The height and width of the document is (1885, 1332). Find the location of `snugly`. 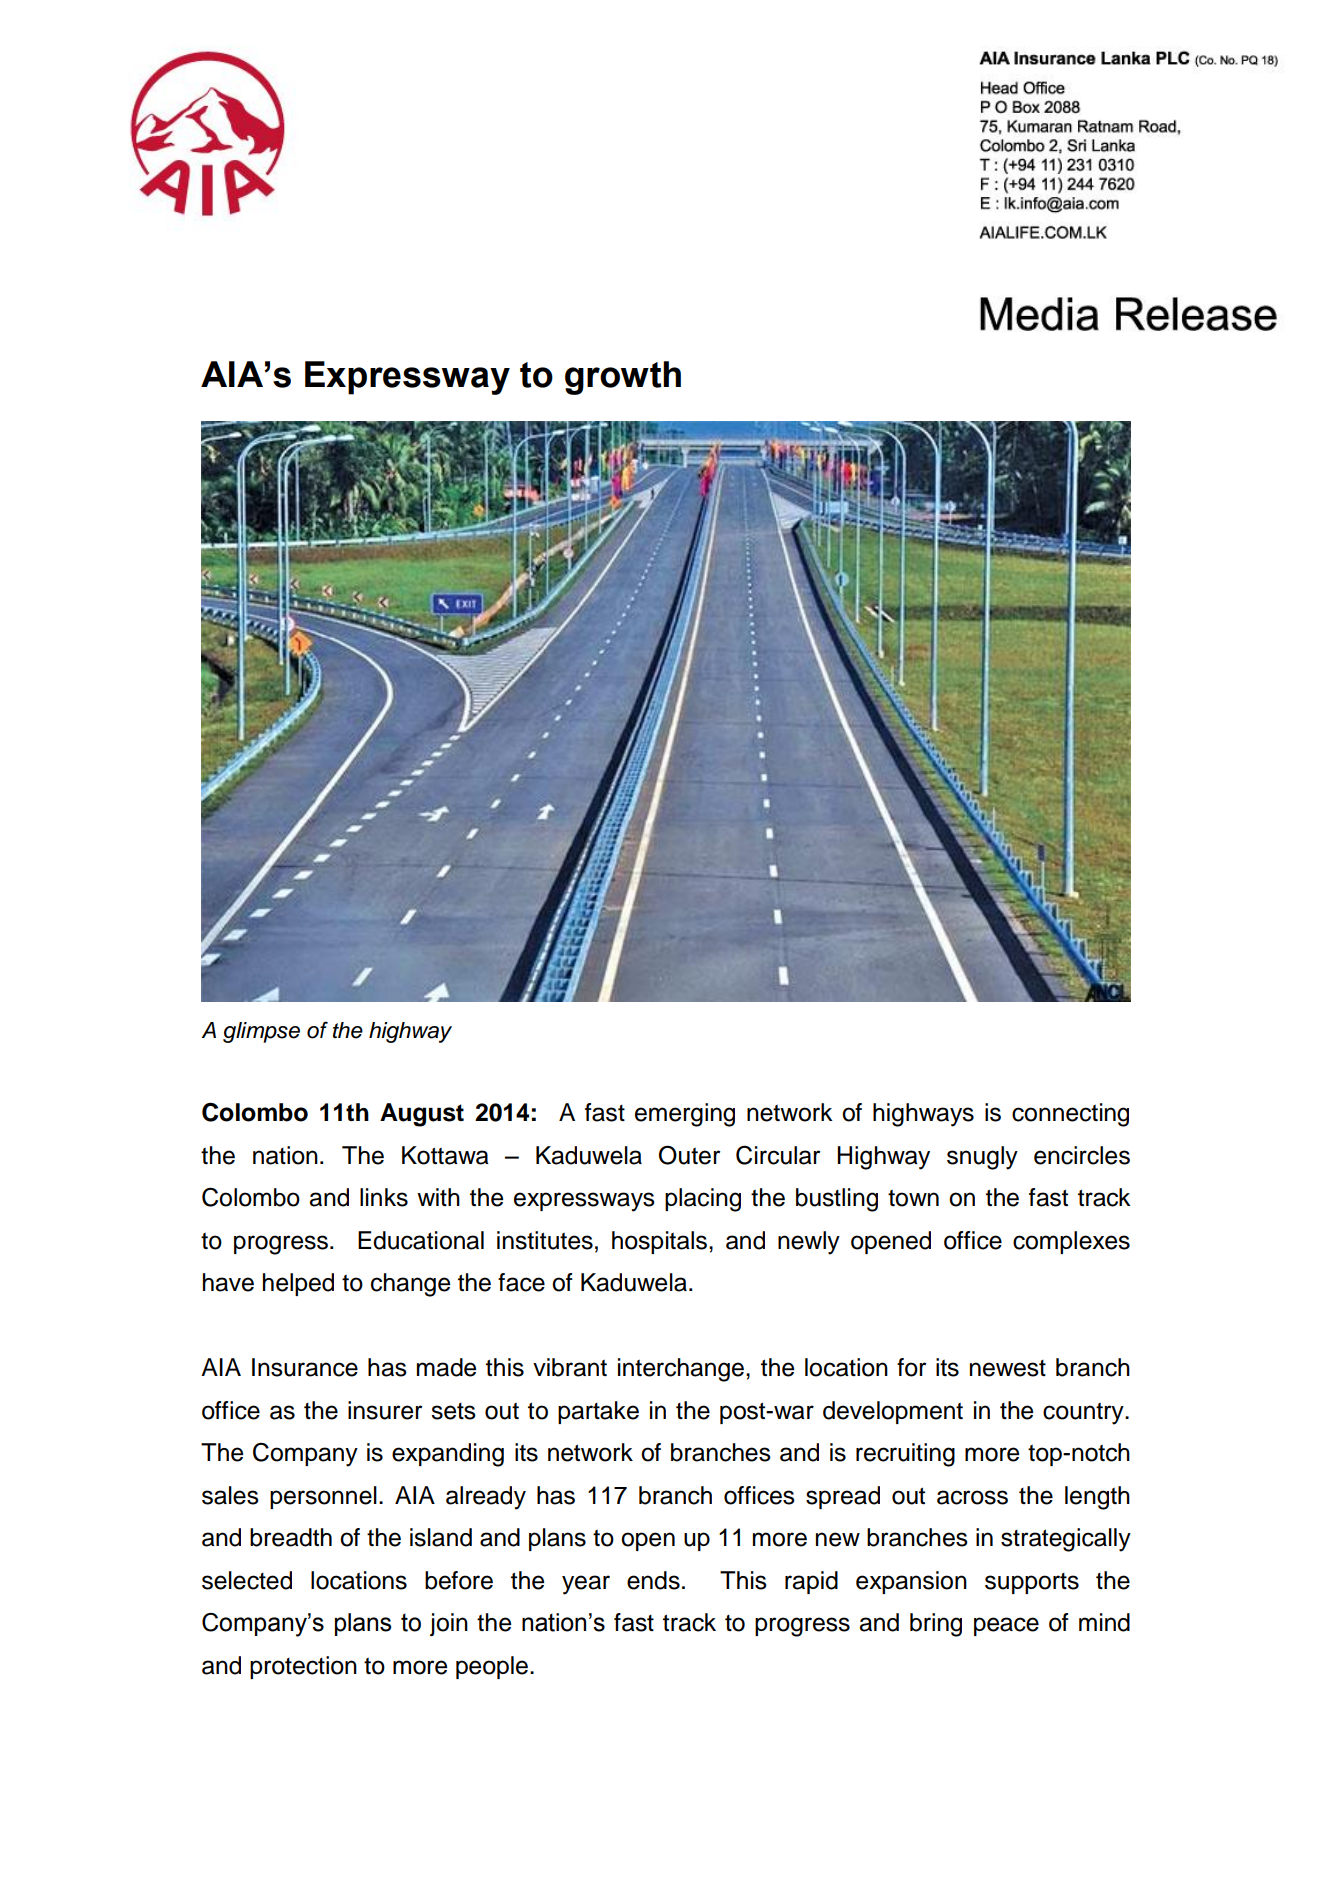

snugly is located at coordinates (982, 1158).
